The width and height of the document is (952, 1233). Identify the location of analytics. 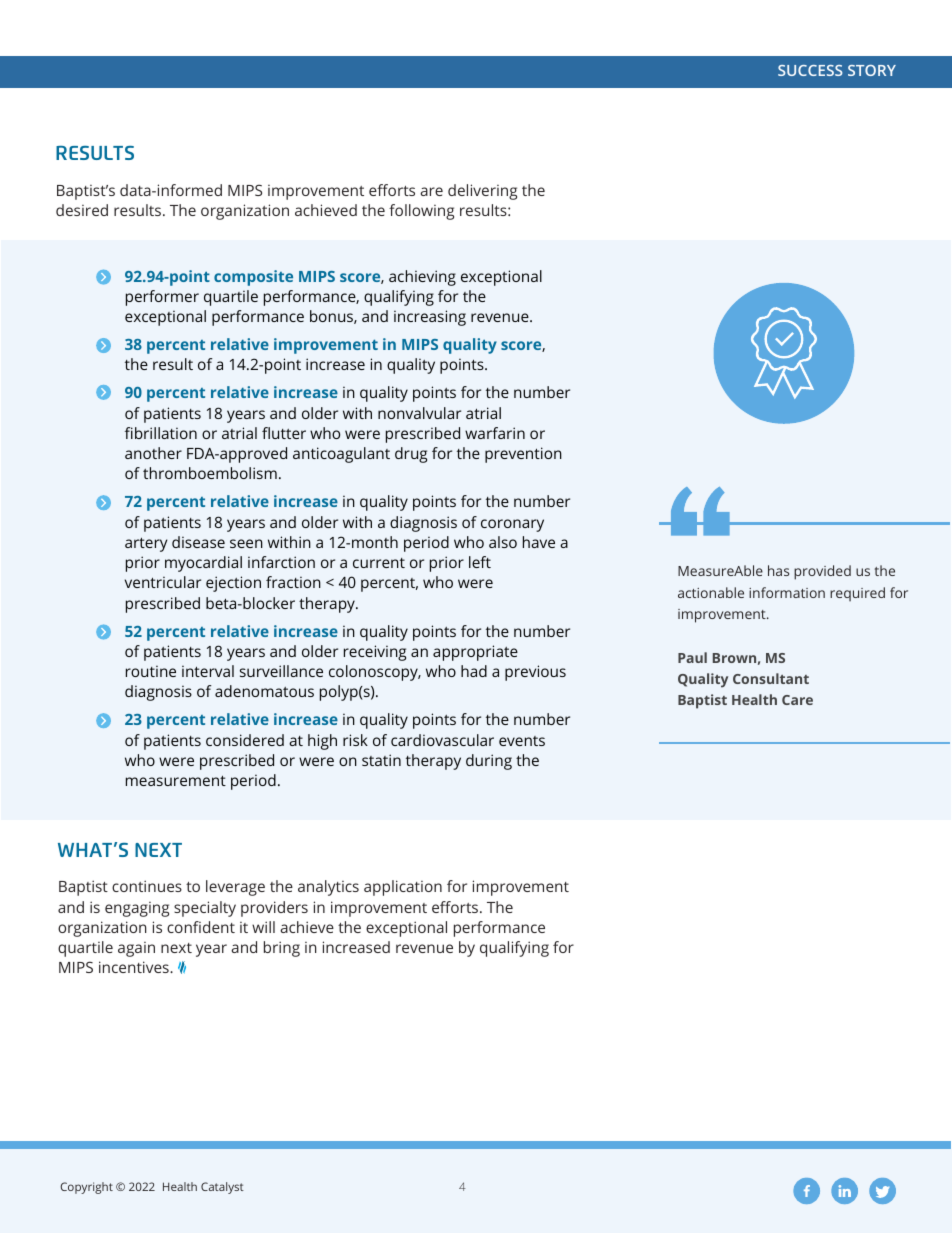
(328, 888).
